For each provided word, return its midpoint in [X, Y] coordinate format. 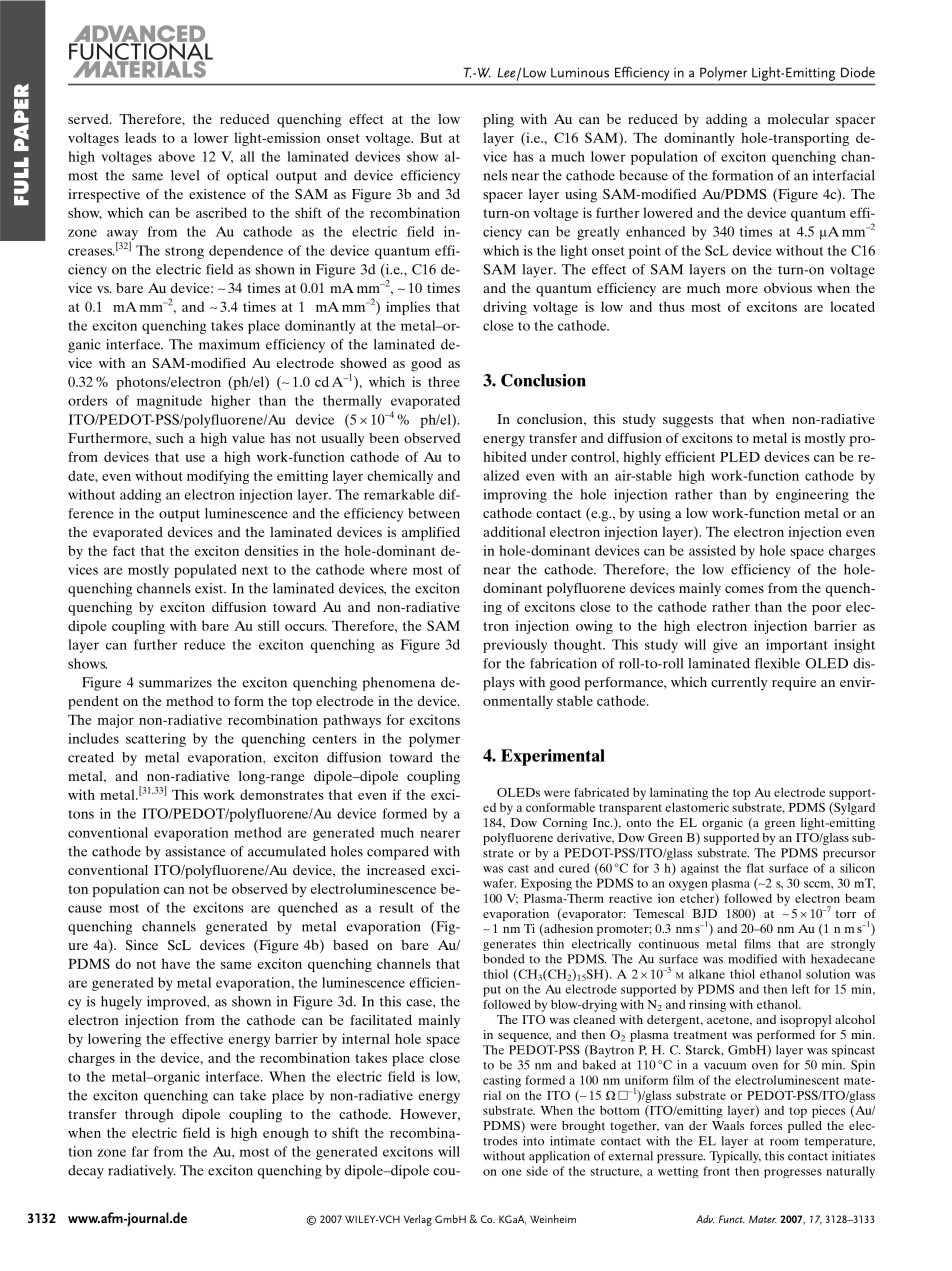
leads [140, 137]
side [537, 1171]
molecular [798, 119]
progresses [793, 1173]
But [431, 138]
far [140, 1151]
